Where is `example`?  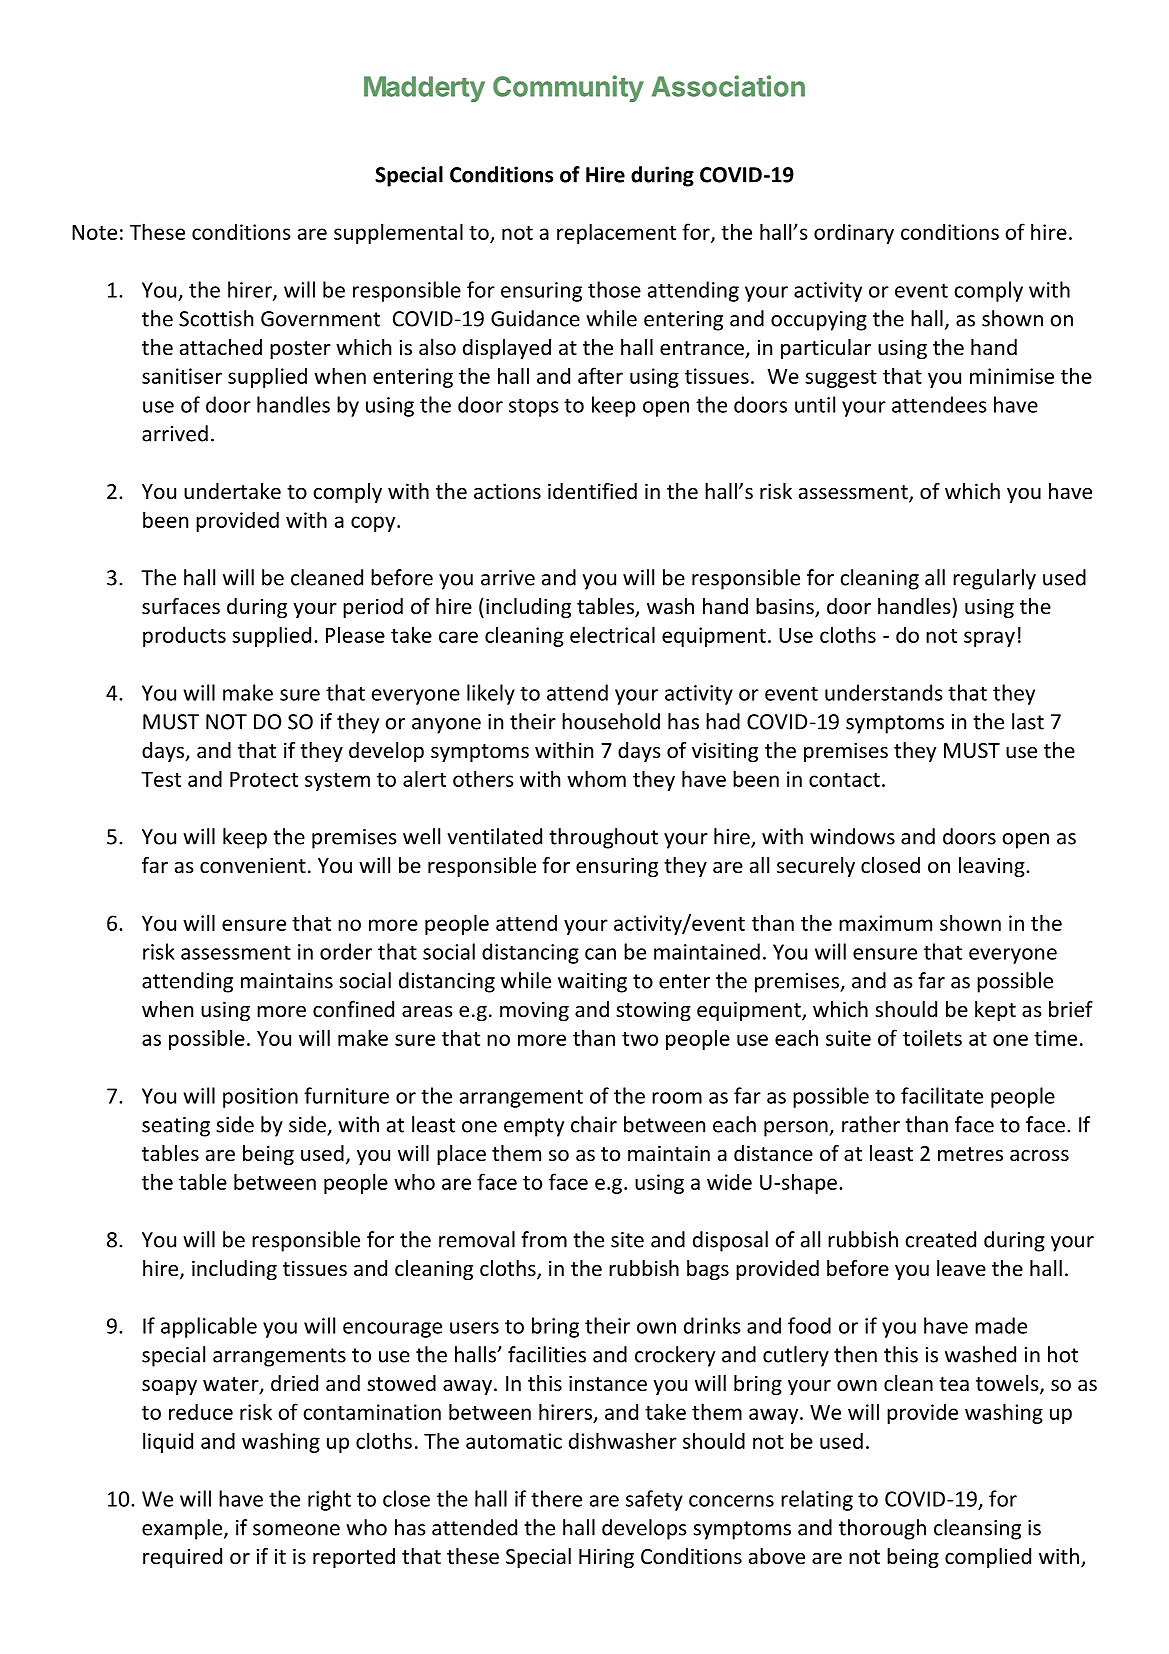 example is located at coordinates (182, 1529).
